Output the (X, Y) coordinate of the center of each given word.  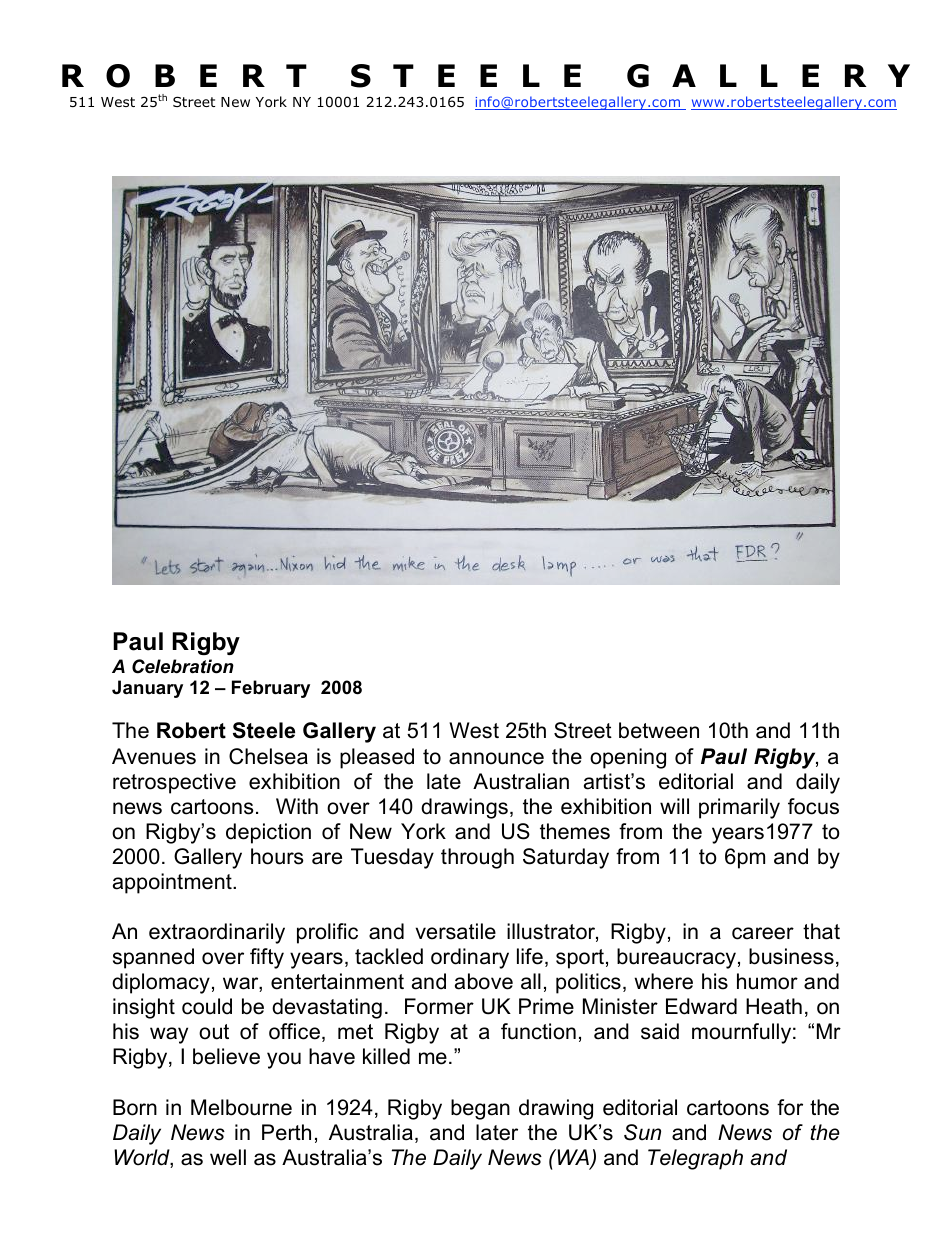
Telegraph (695, 1159)
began (480, 1109)
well (228, 1157)
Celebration (183, 666)
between (659, 730)
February (271, 689)
